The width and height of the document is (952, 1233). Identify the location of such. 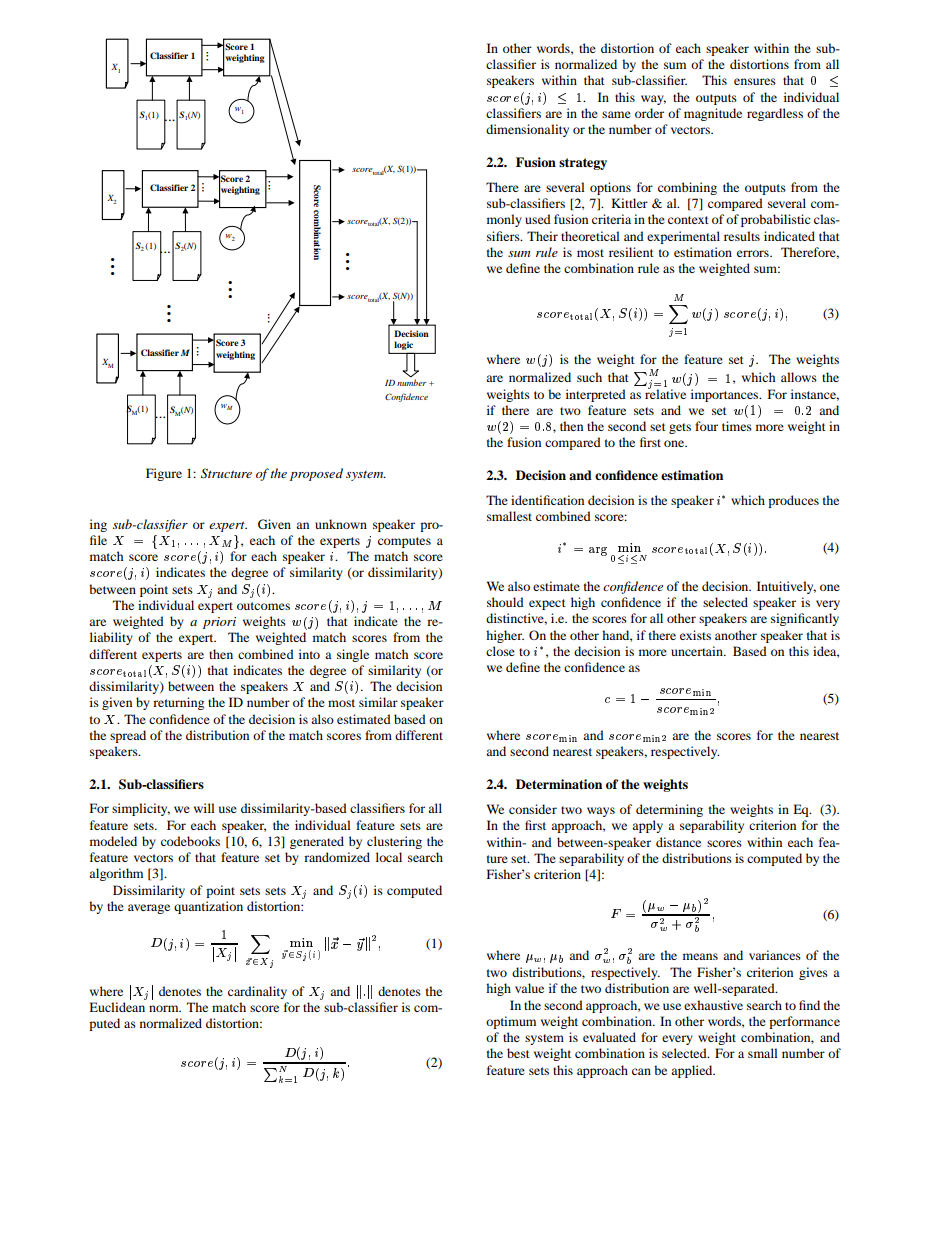
(589, 377).
